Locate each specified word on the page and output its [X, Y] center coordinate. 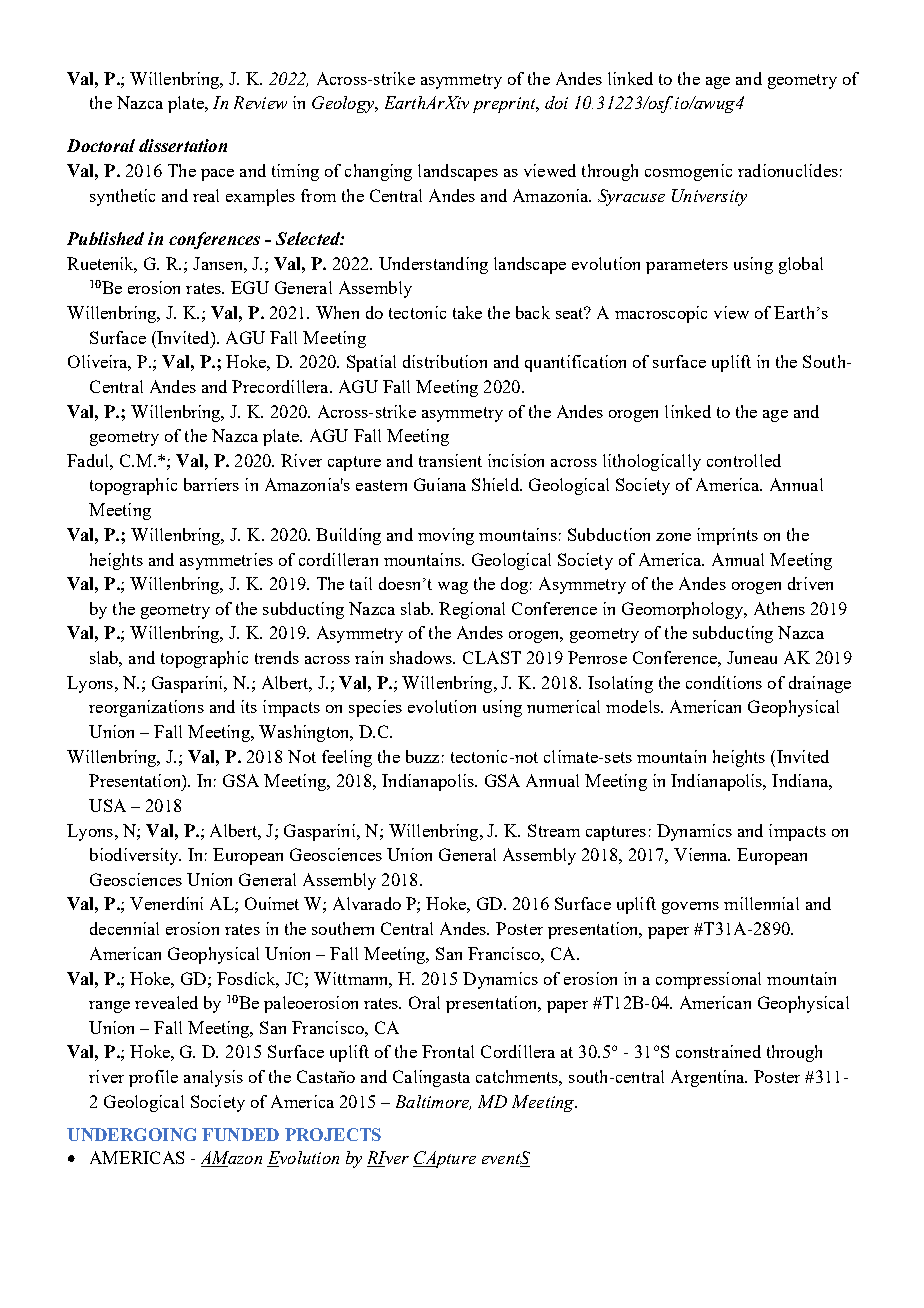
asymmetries [226, 561]
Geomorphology [684, 610]
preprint [505, 105]
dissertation [183, 145]
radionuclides [788, 170]
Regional [472, 610]
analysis [213, 1078]
